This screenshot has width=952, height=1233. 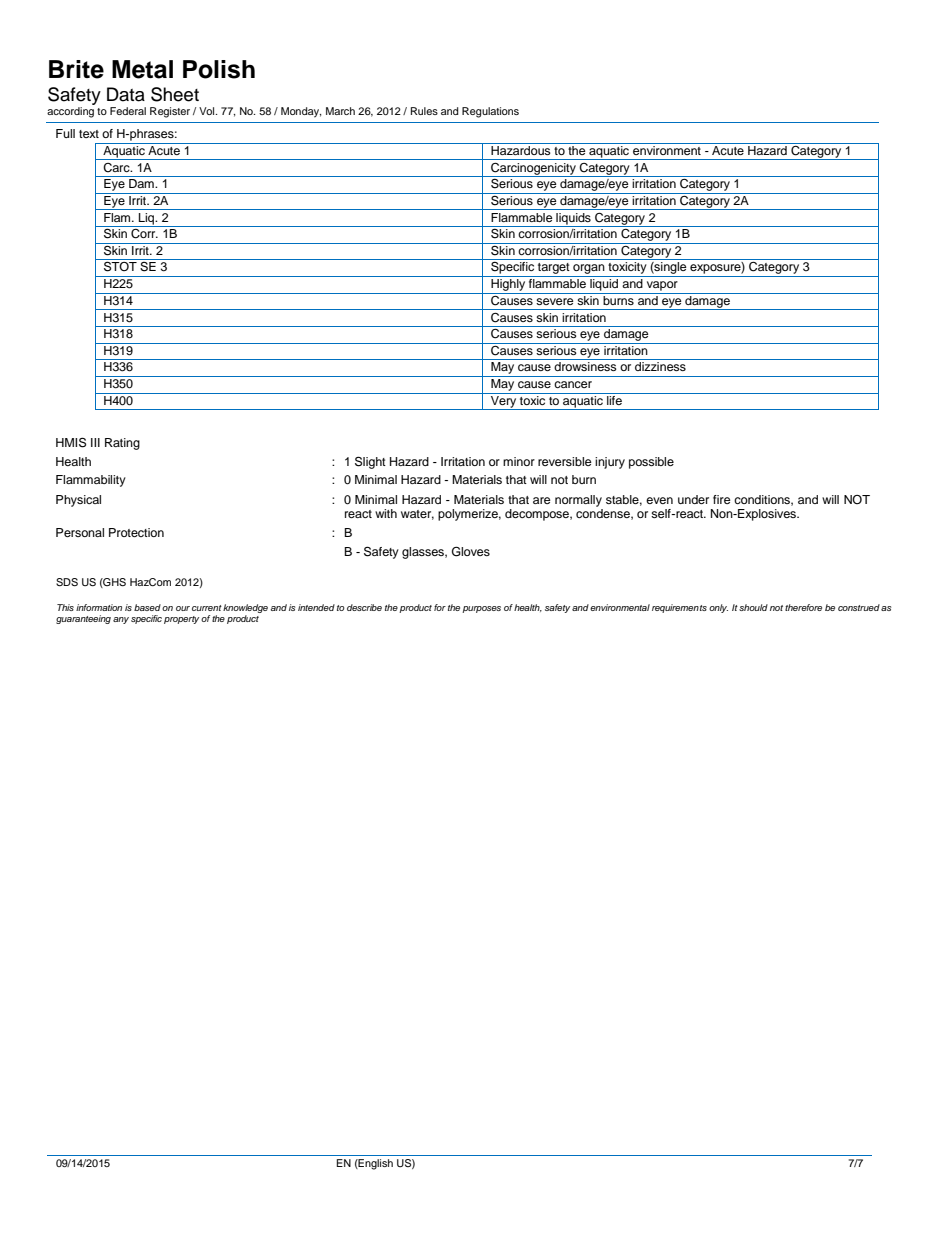 What do you see at coordinates (585, 366) in the screenshot?
I see `drowsiness` at bounding box center [585, 366].
